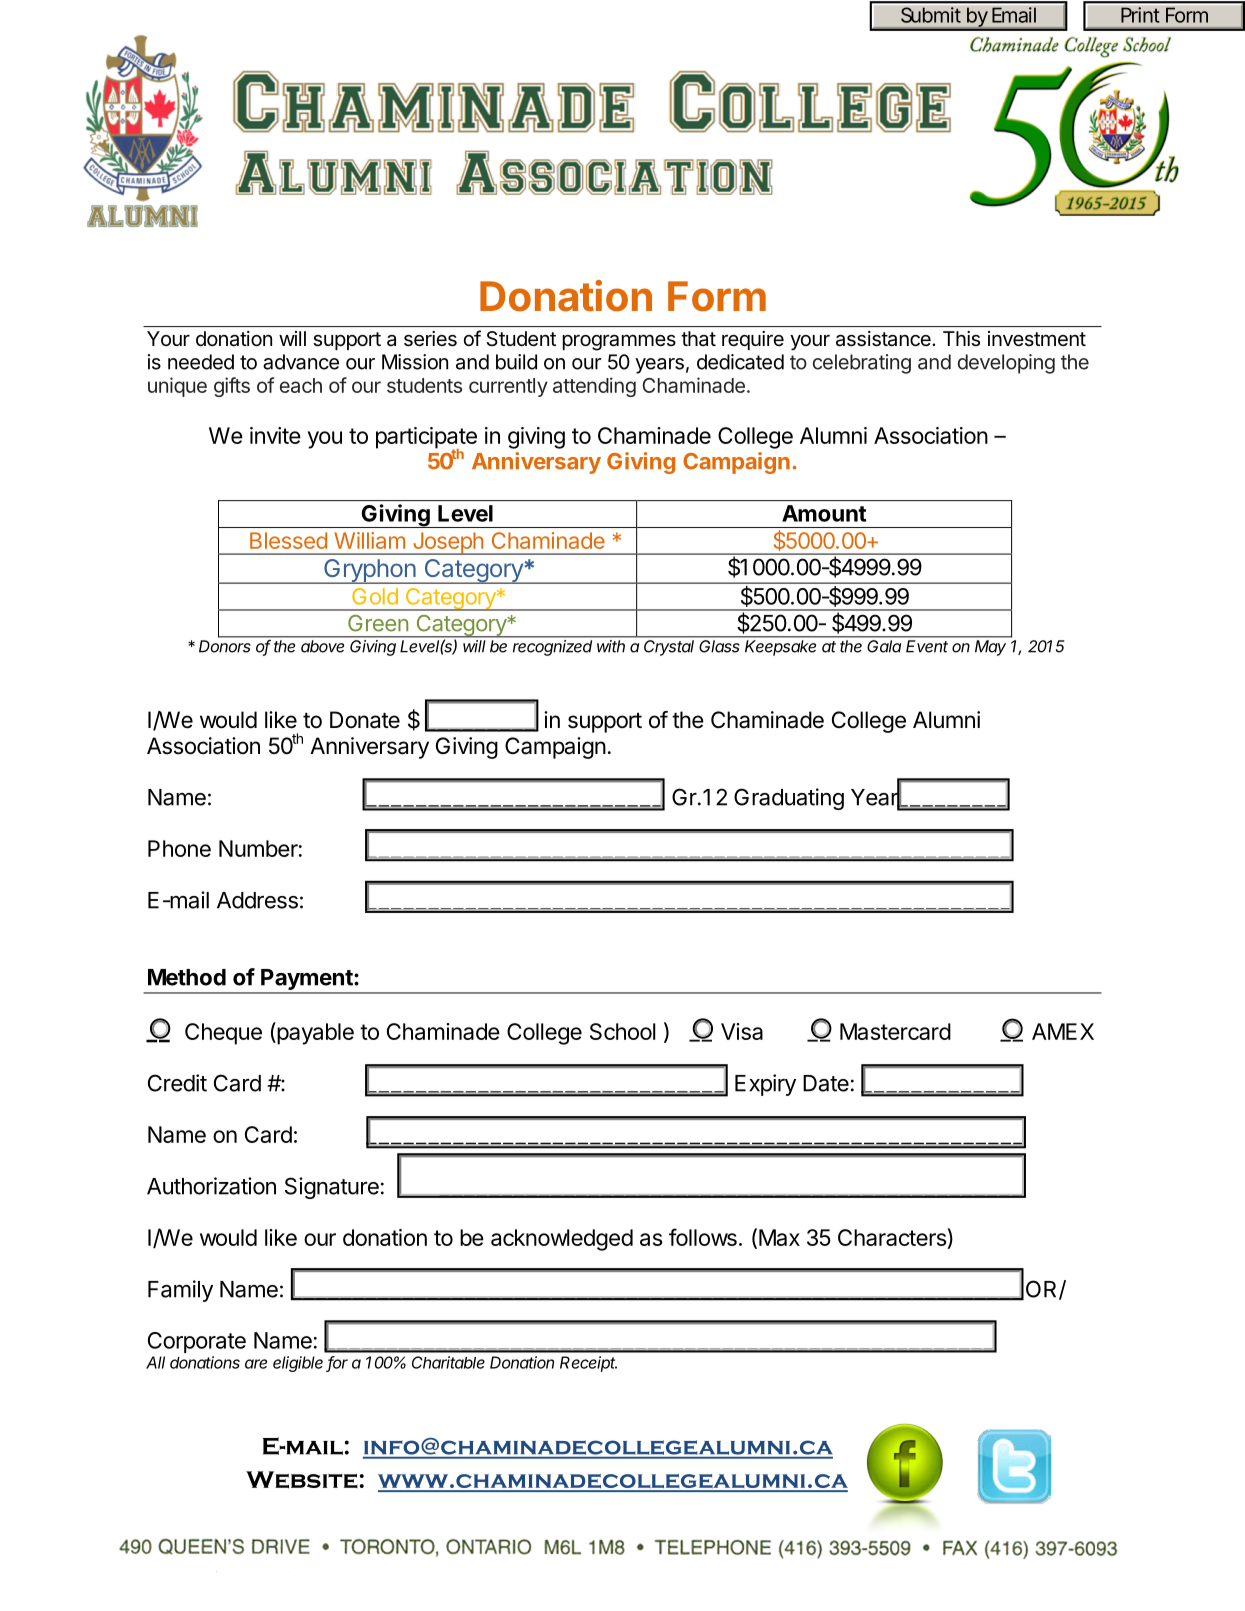  Describe the element at coordinates (232, 387) in the page. I see `gifts` at that location.
